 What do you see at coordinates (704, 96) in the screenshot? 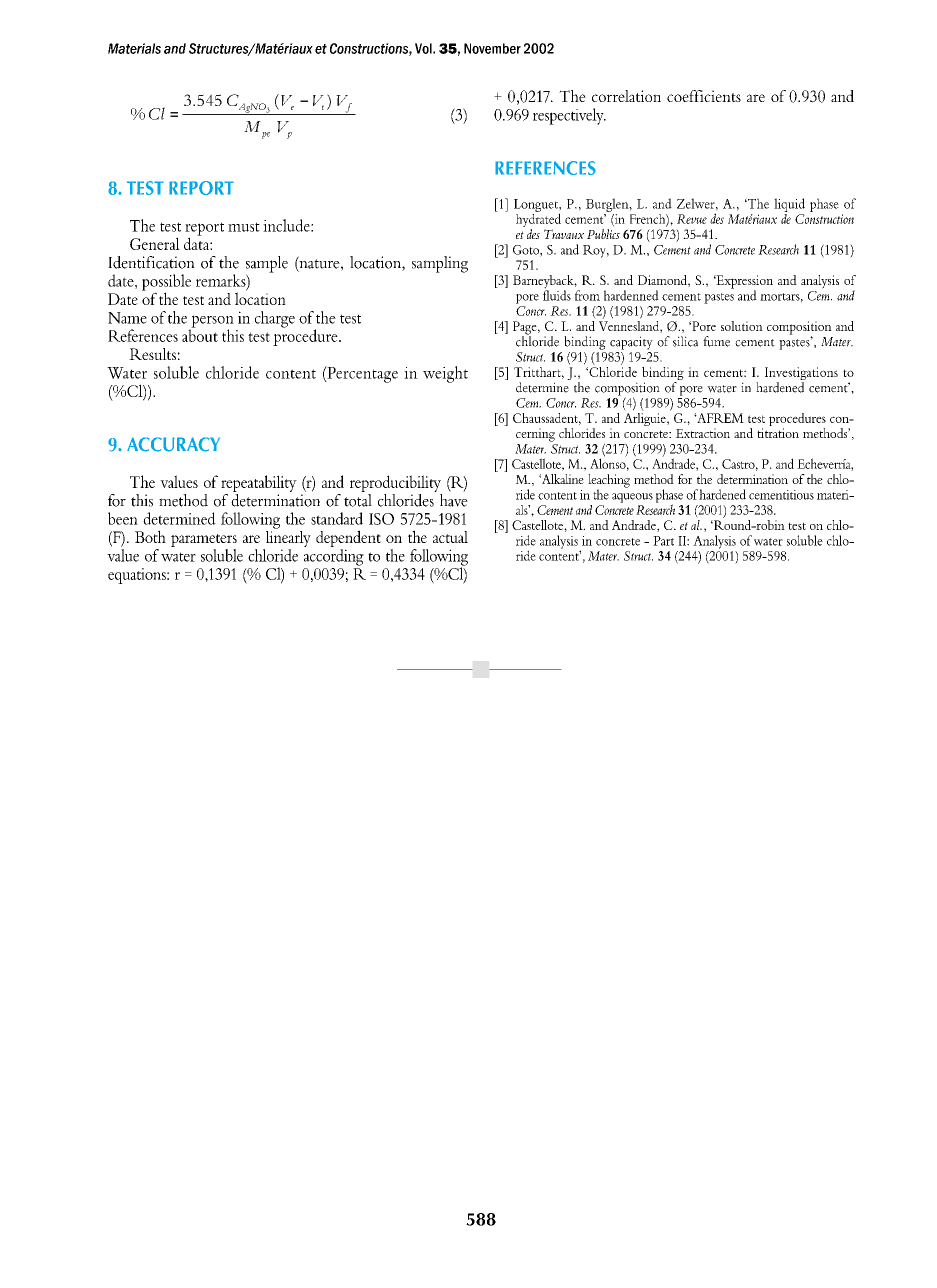
I see `coefficients` at bounding box center [704, 96].
